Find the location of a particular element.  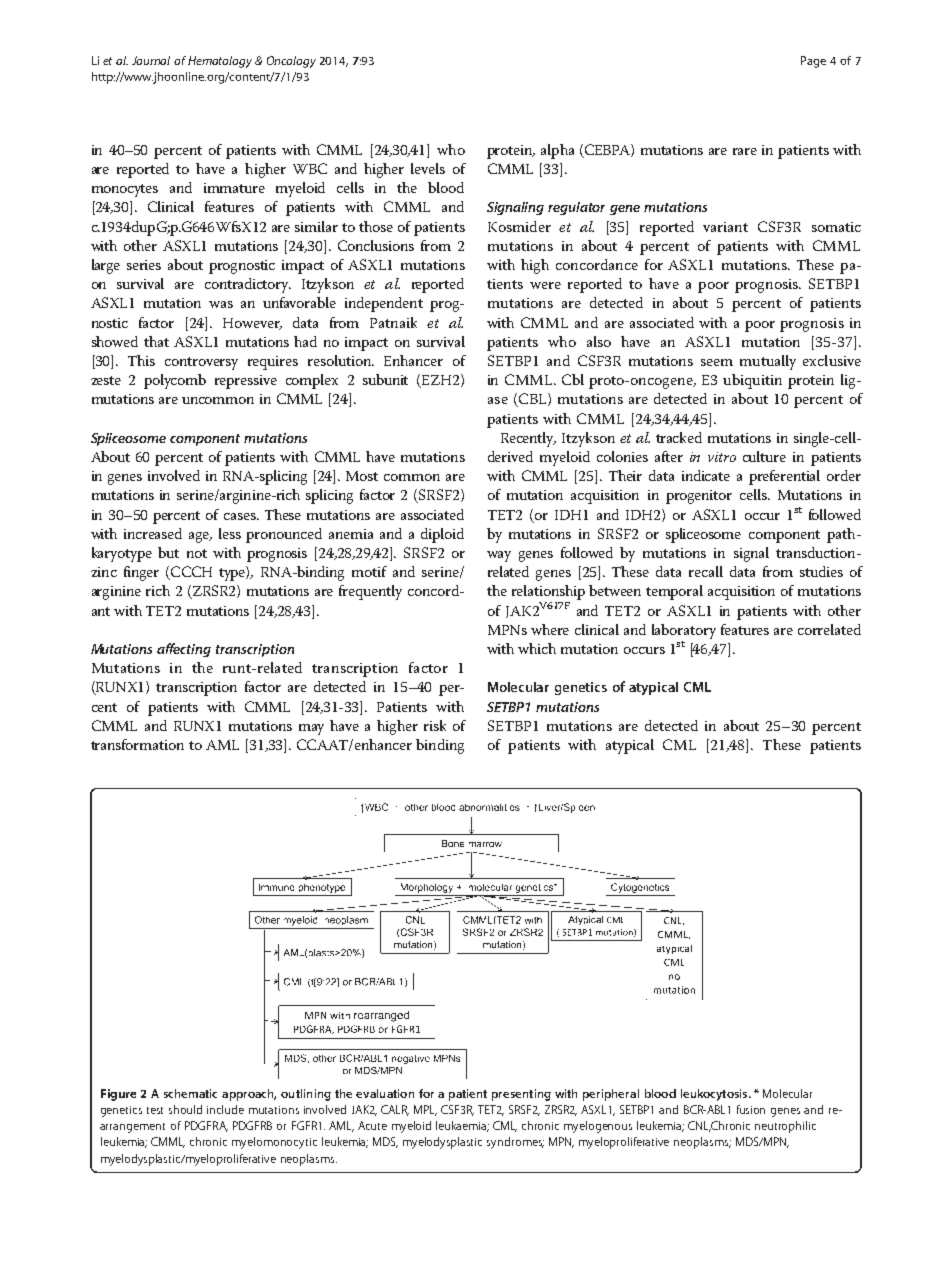

mutually is located at coordinates (768, 362).
